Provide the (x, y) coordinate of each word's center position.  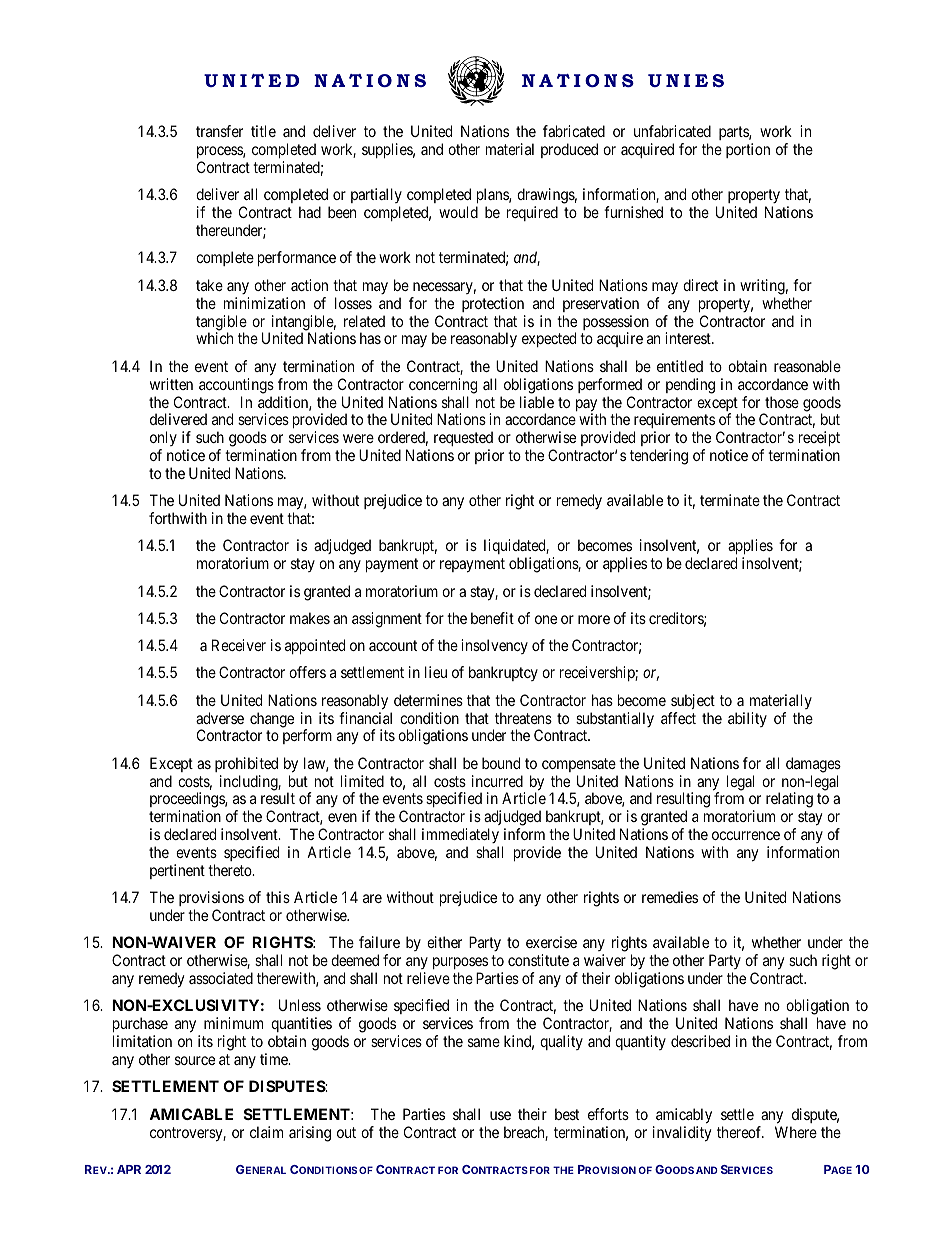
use (500, 1115)
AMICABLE (191, 1114)
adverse (220, 718)
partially (376, 197)
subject (693, 701)
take (209, 285)
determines (428, 700)
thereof (740, 1132)
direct (700, 285)
